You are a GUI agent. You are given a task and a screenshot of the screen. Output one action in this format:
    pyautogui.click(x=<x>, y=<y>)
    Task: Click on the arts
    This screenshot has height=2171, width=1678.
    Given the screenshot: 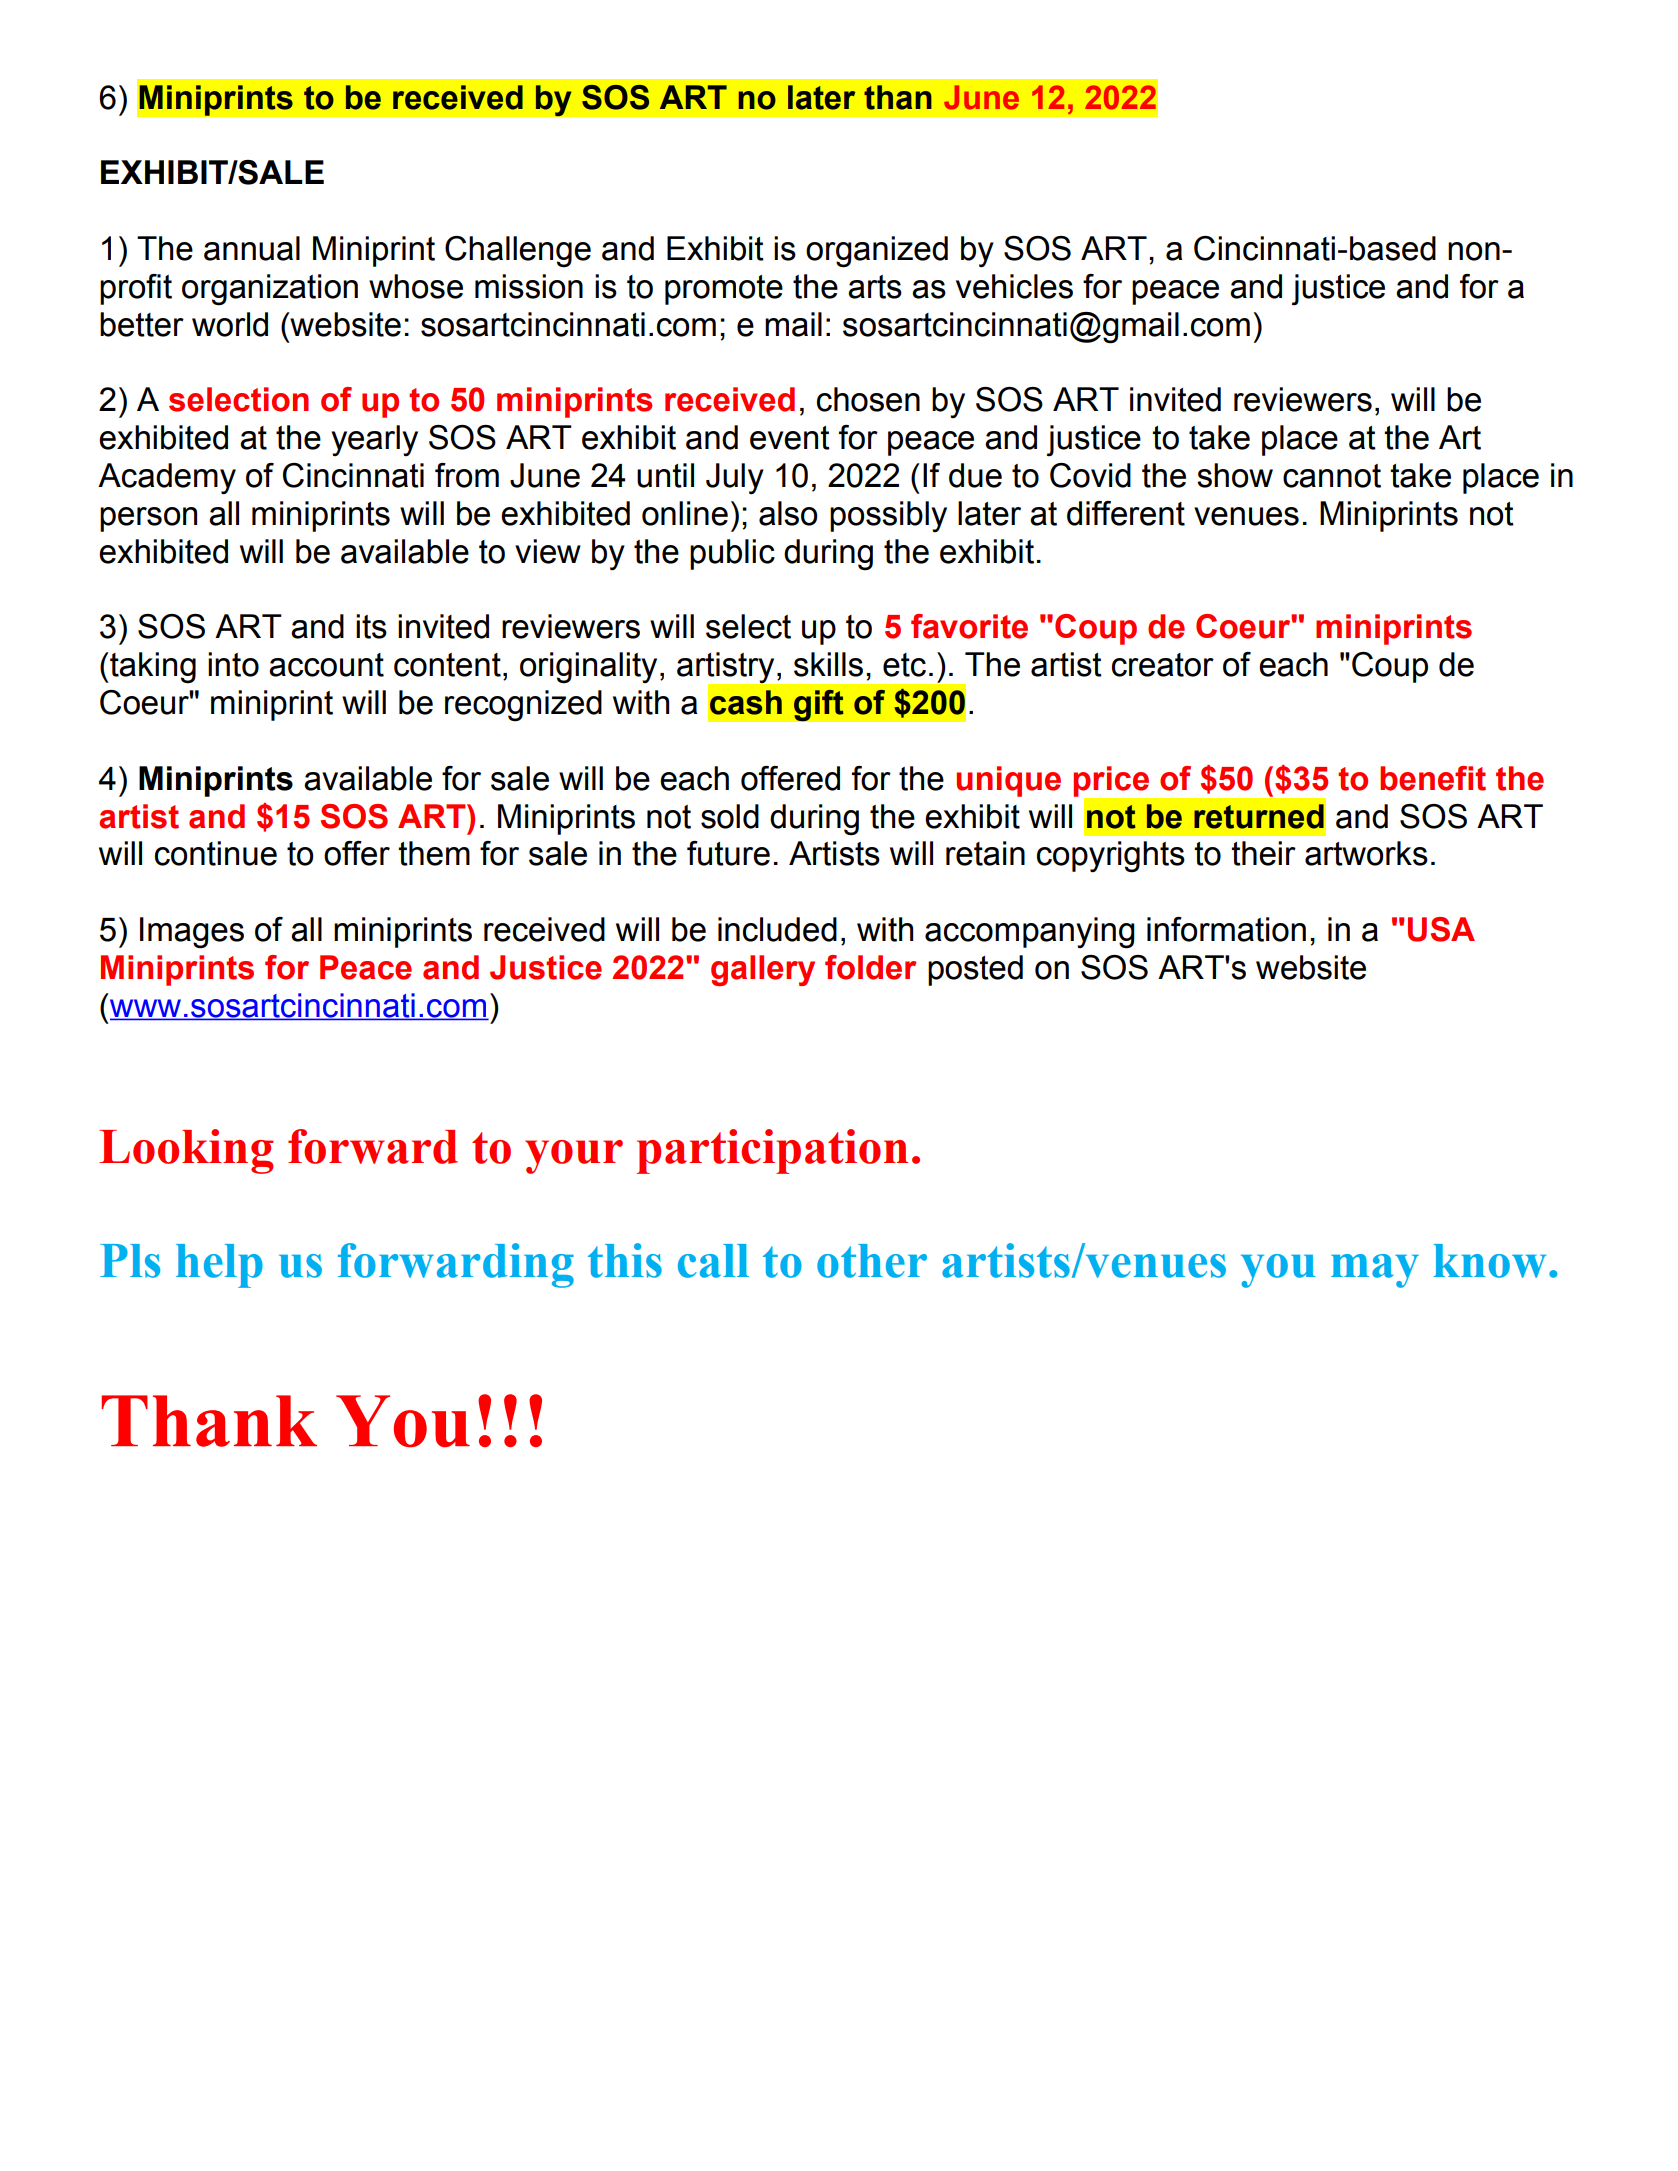 What is the action you would take?
    pyautogui.click(x=875, y=287)
